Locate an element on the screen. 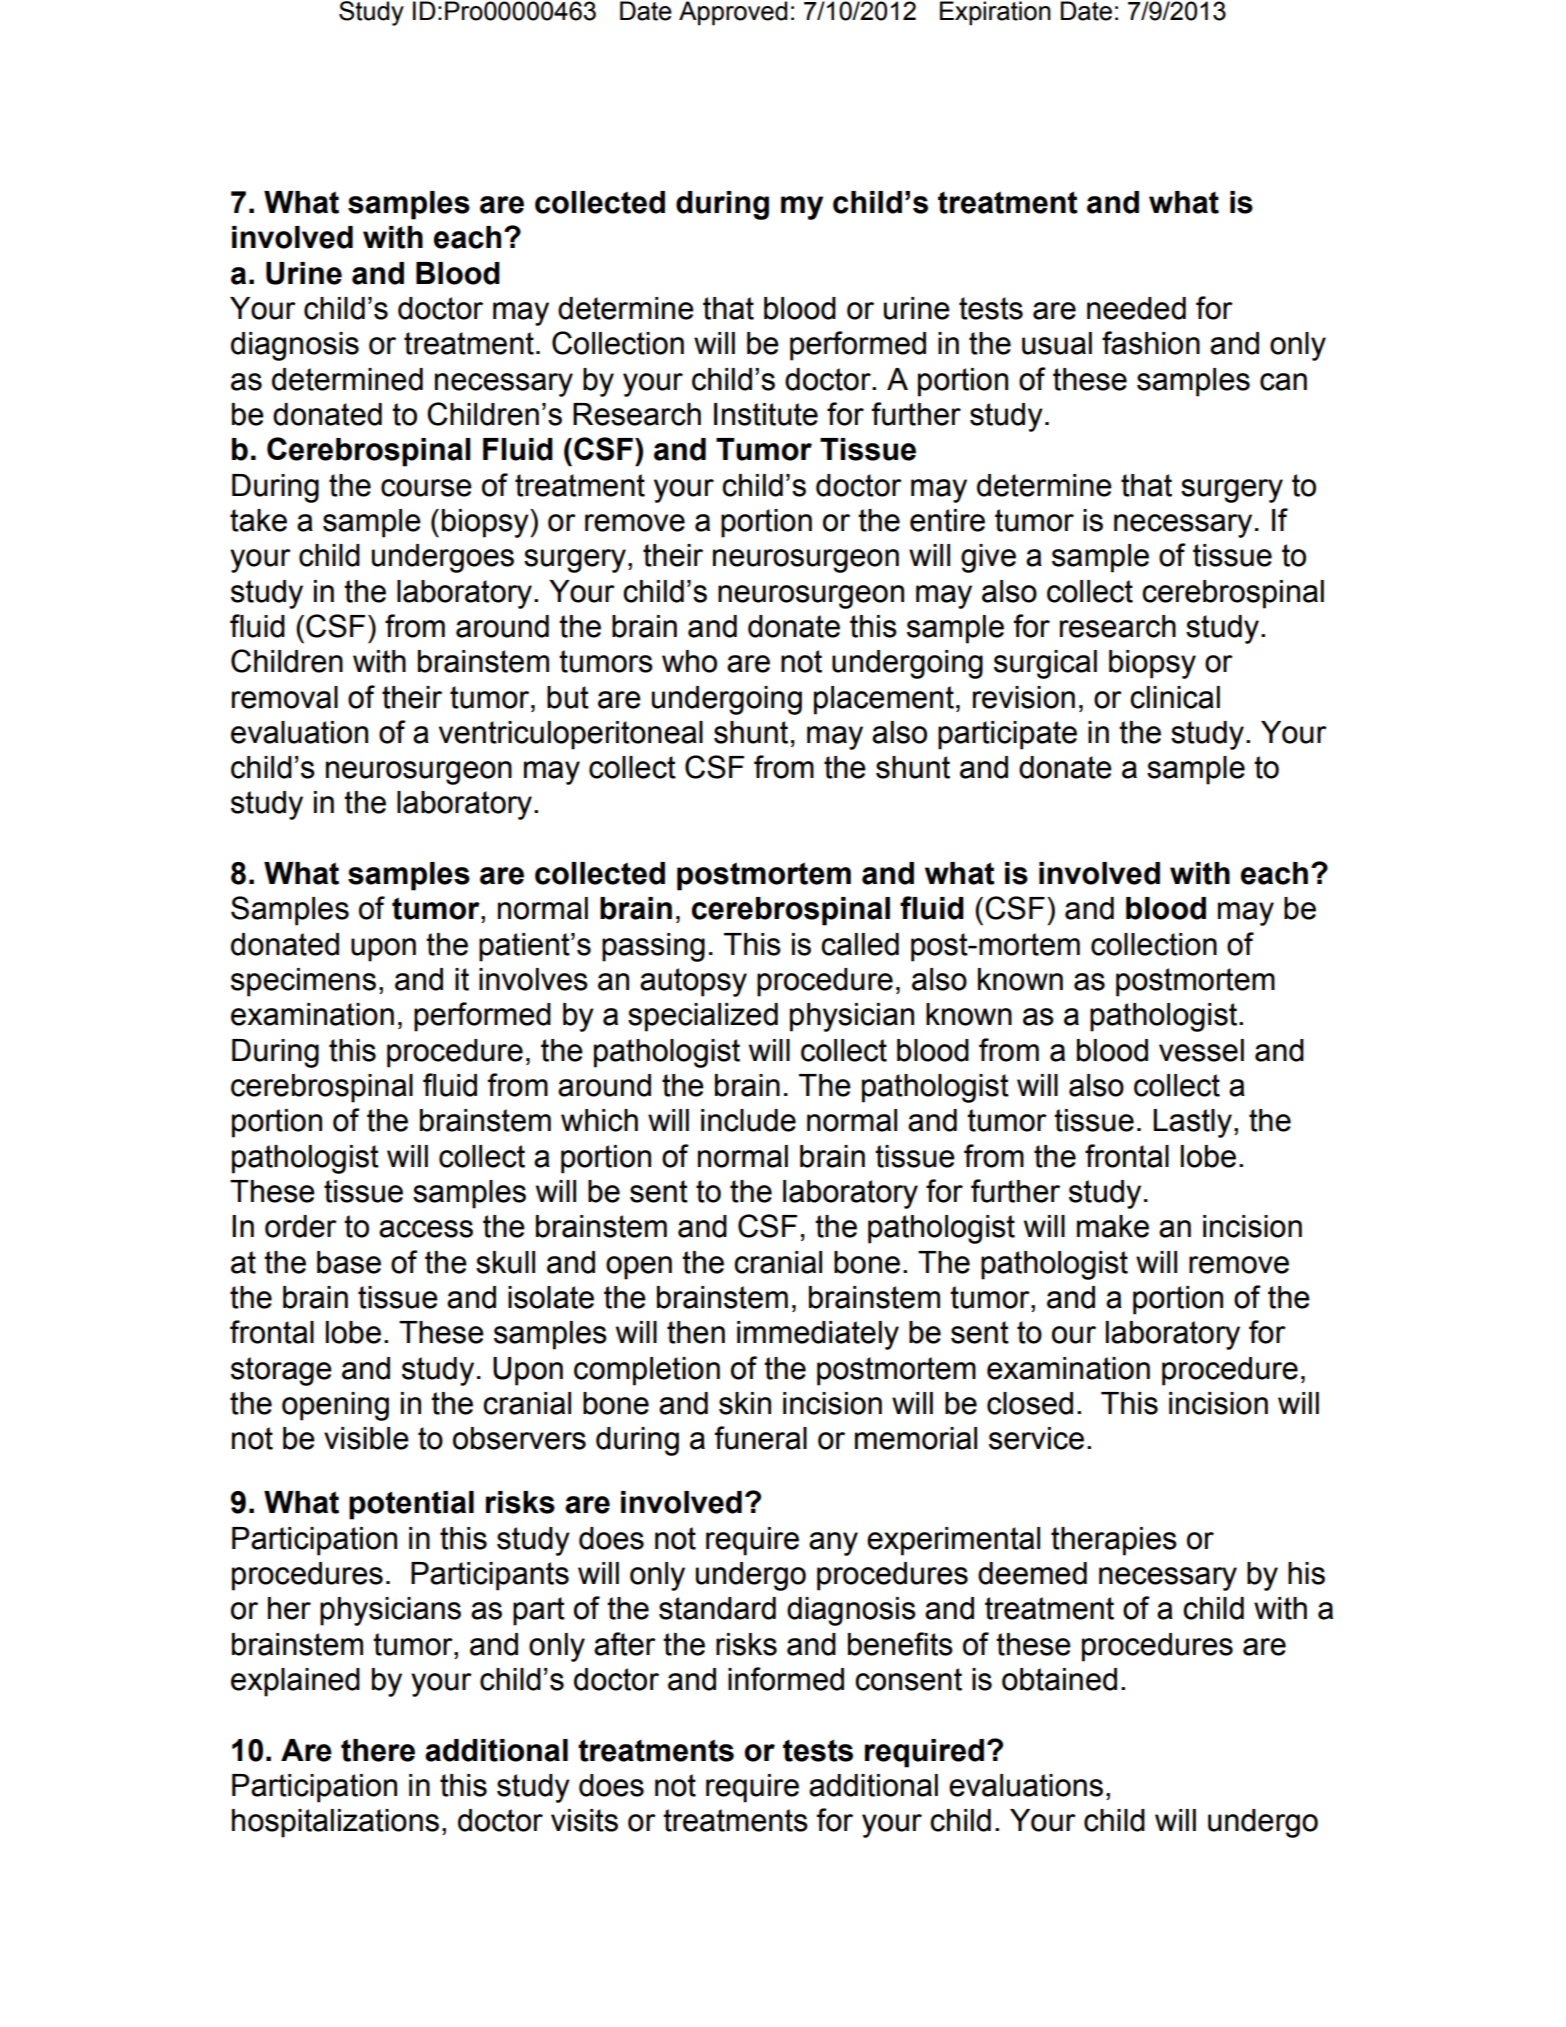 The width and height of the screenshot is (1566, 2027). needed is located at coordinates (1136, 308).
